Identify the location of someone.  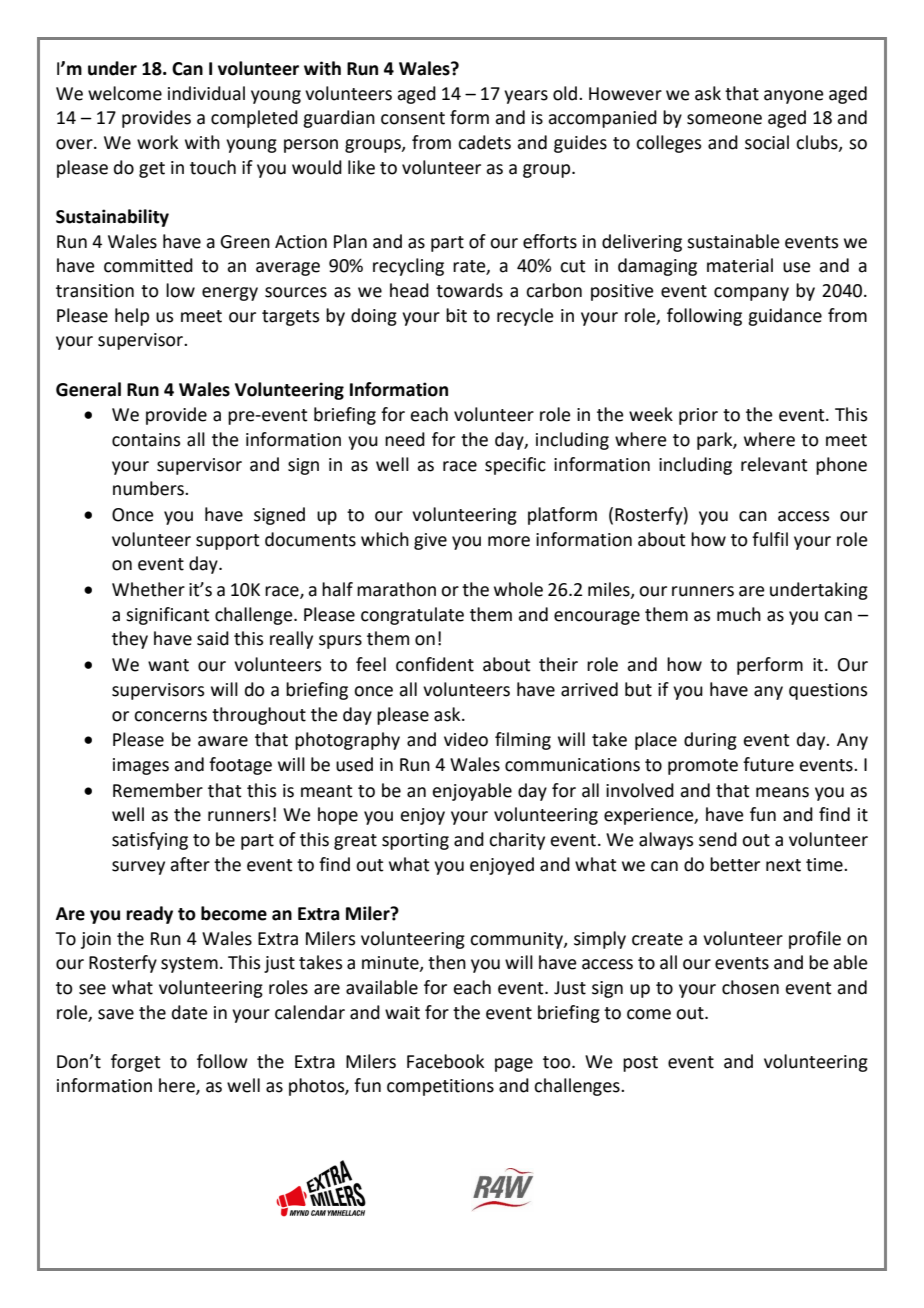
(724, 119).
